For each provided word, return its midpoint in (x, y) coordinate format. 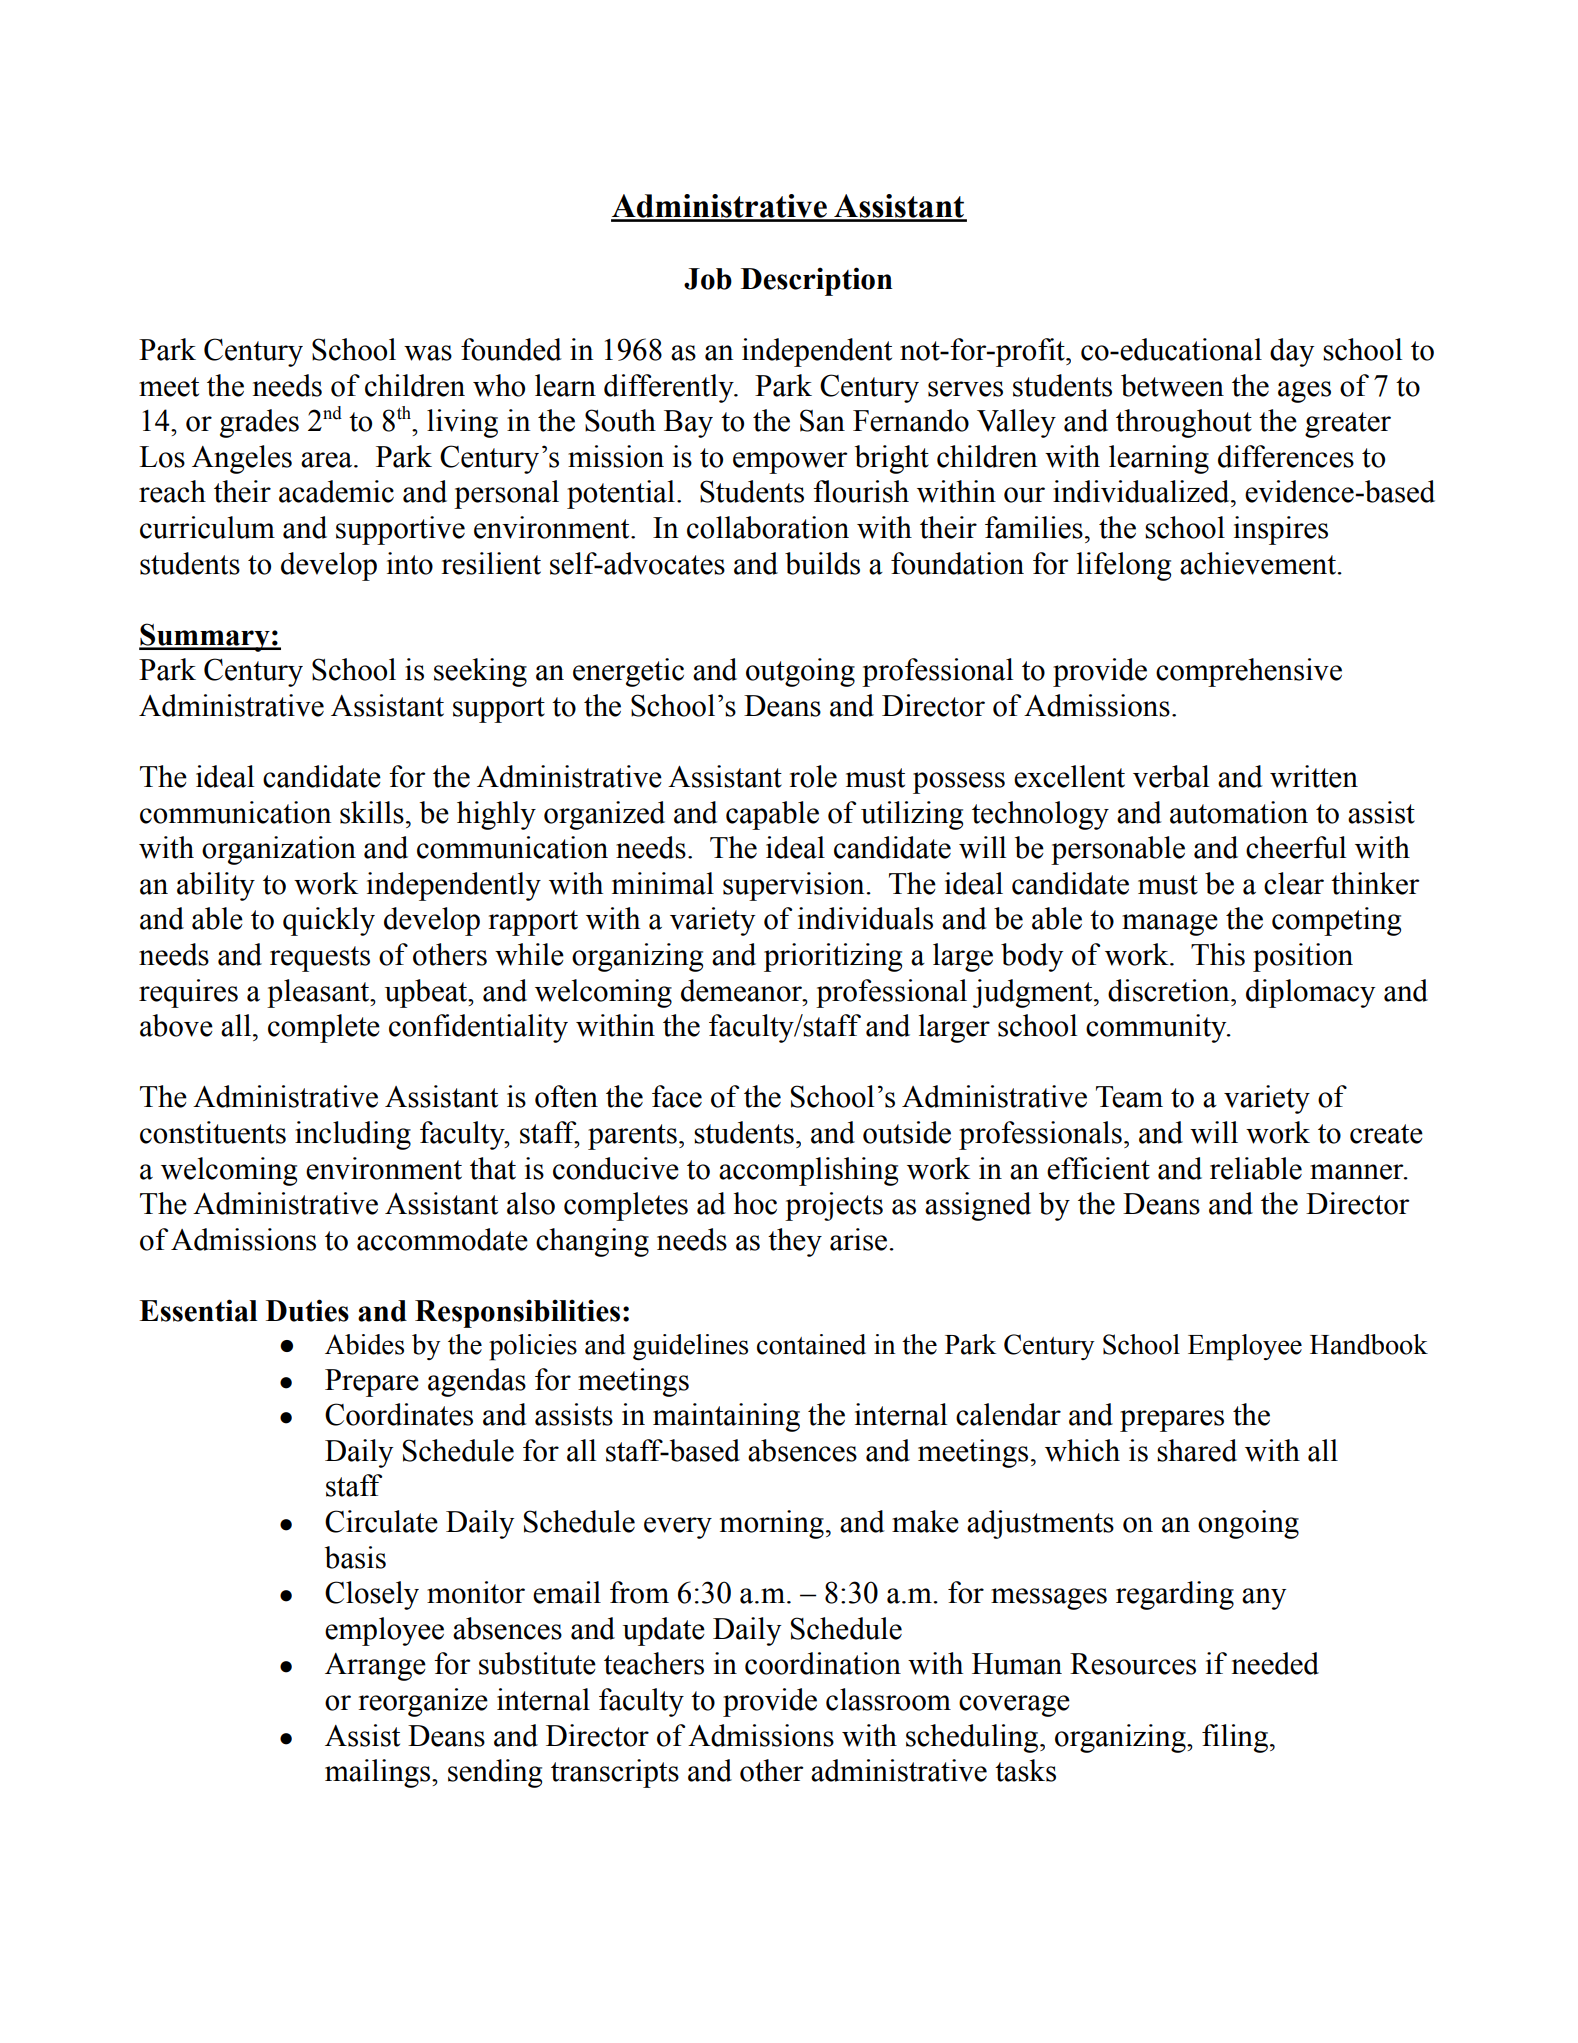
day (1292, 352)
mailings (379, 1773)
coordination (823, 1663)
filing (1235, 1738)
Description (817, 281)
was (428, 353)
